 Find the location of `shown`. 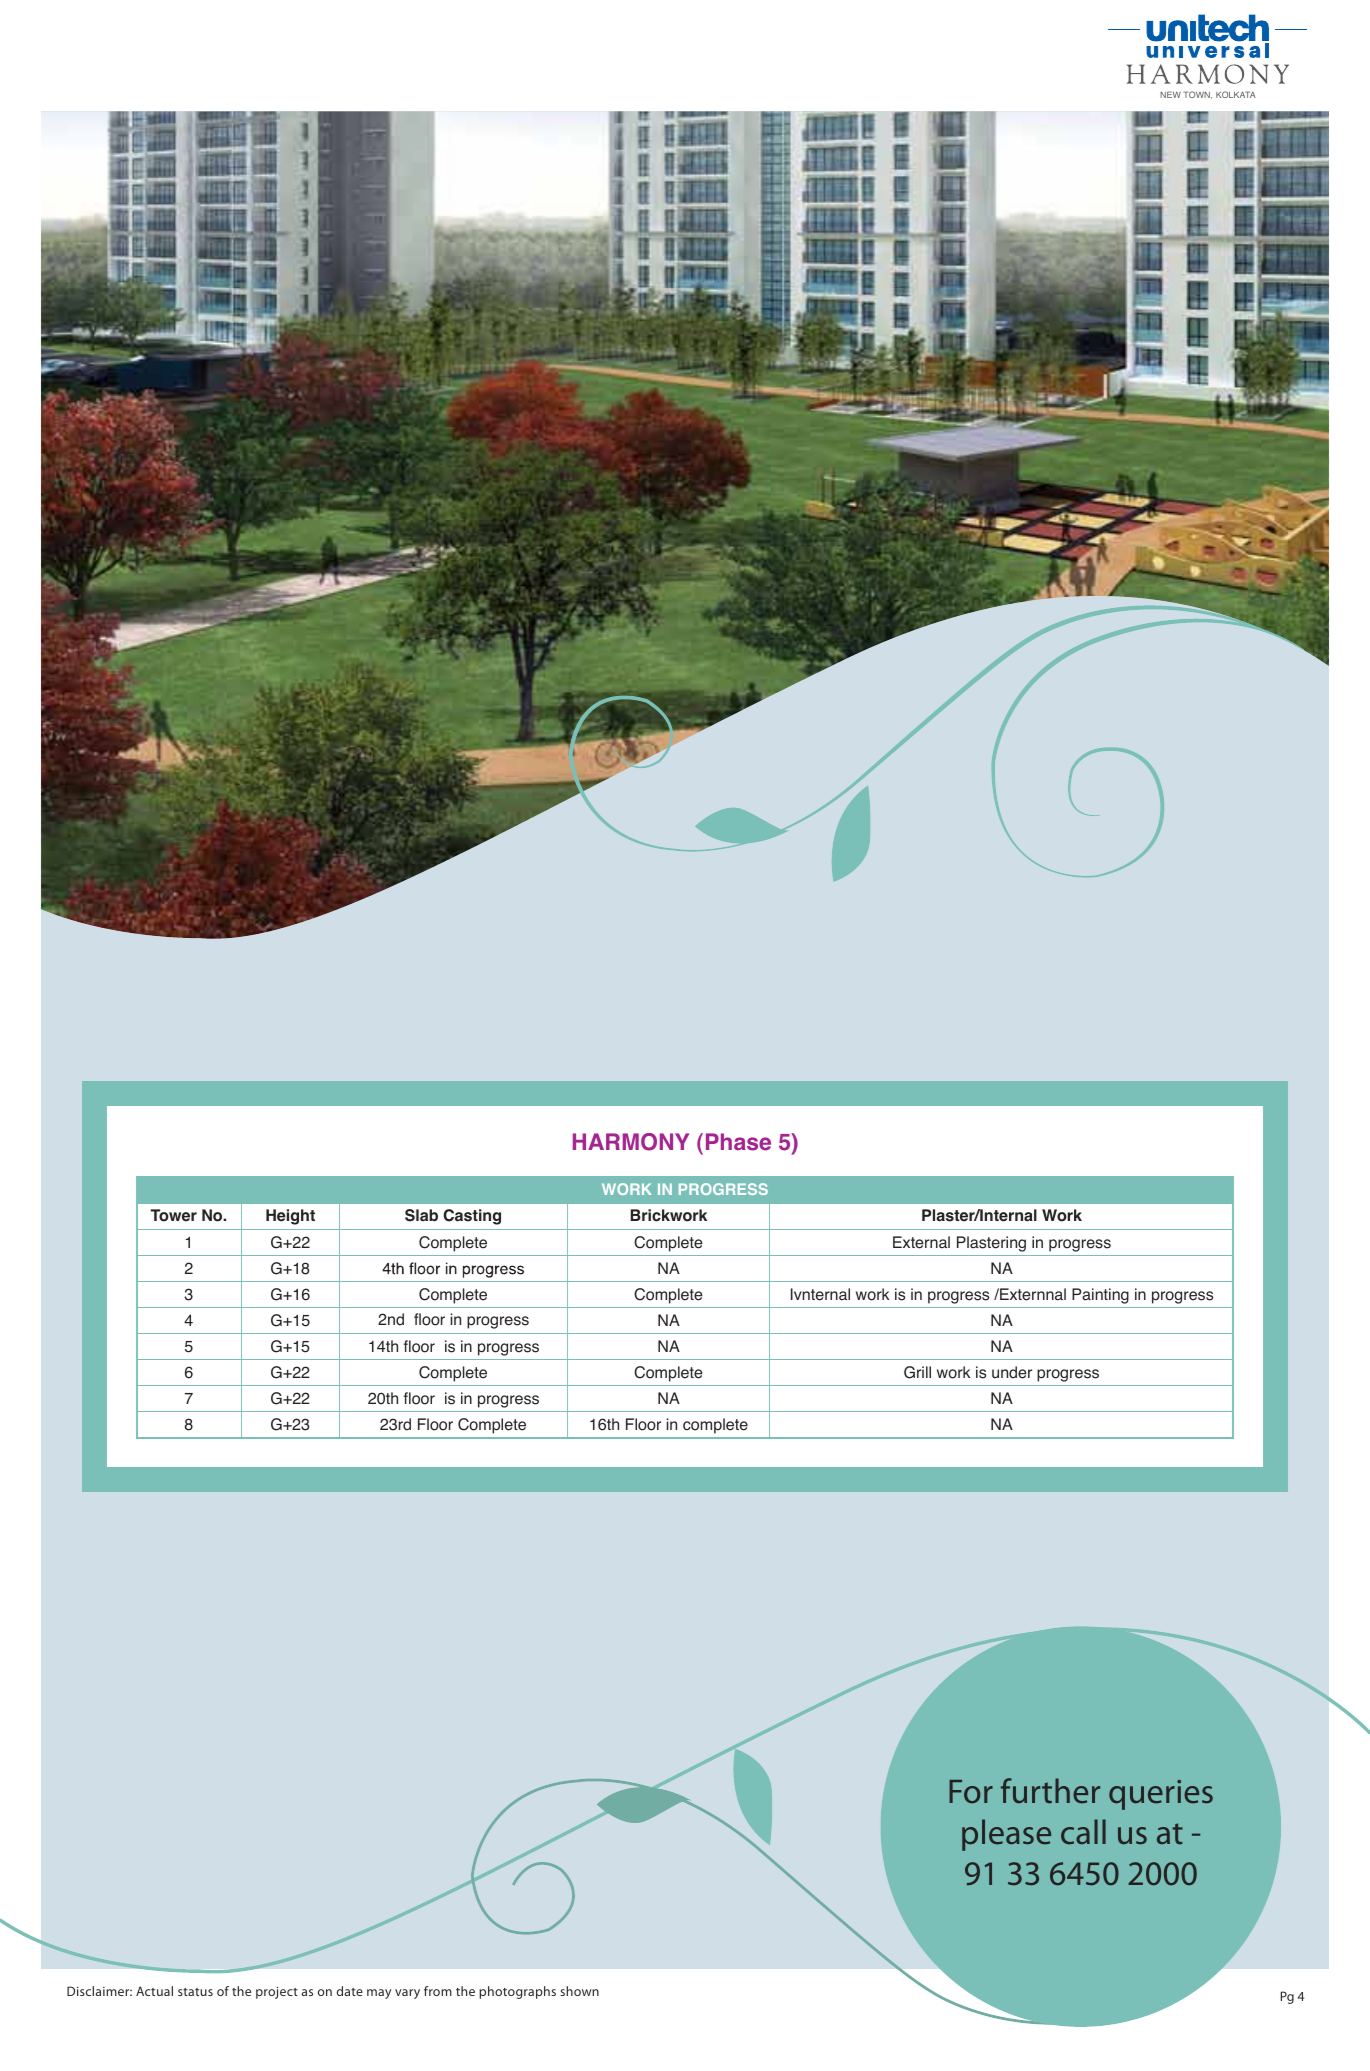

shown is located at coordinates (579, 1991).
